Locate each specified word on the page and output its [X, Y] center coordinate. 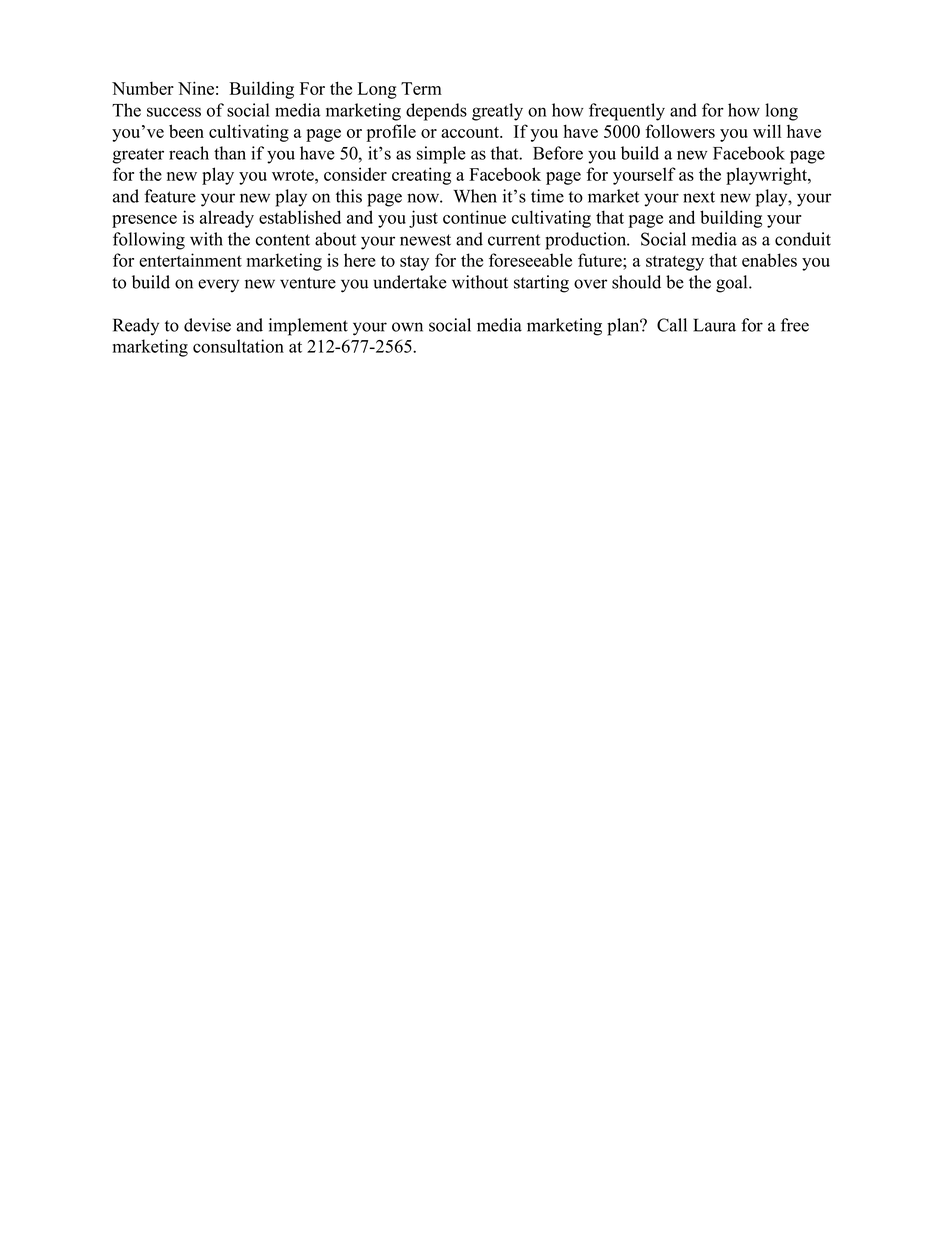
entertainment [190, 260]
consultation [238, 346]
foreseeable [530, 260]
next [699, 197]
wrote [294, 175]
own [407, 327]
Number [143, 88]
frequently [627, 112]
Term [421, 88]
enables [769, 260]
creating [421, 176]
